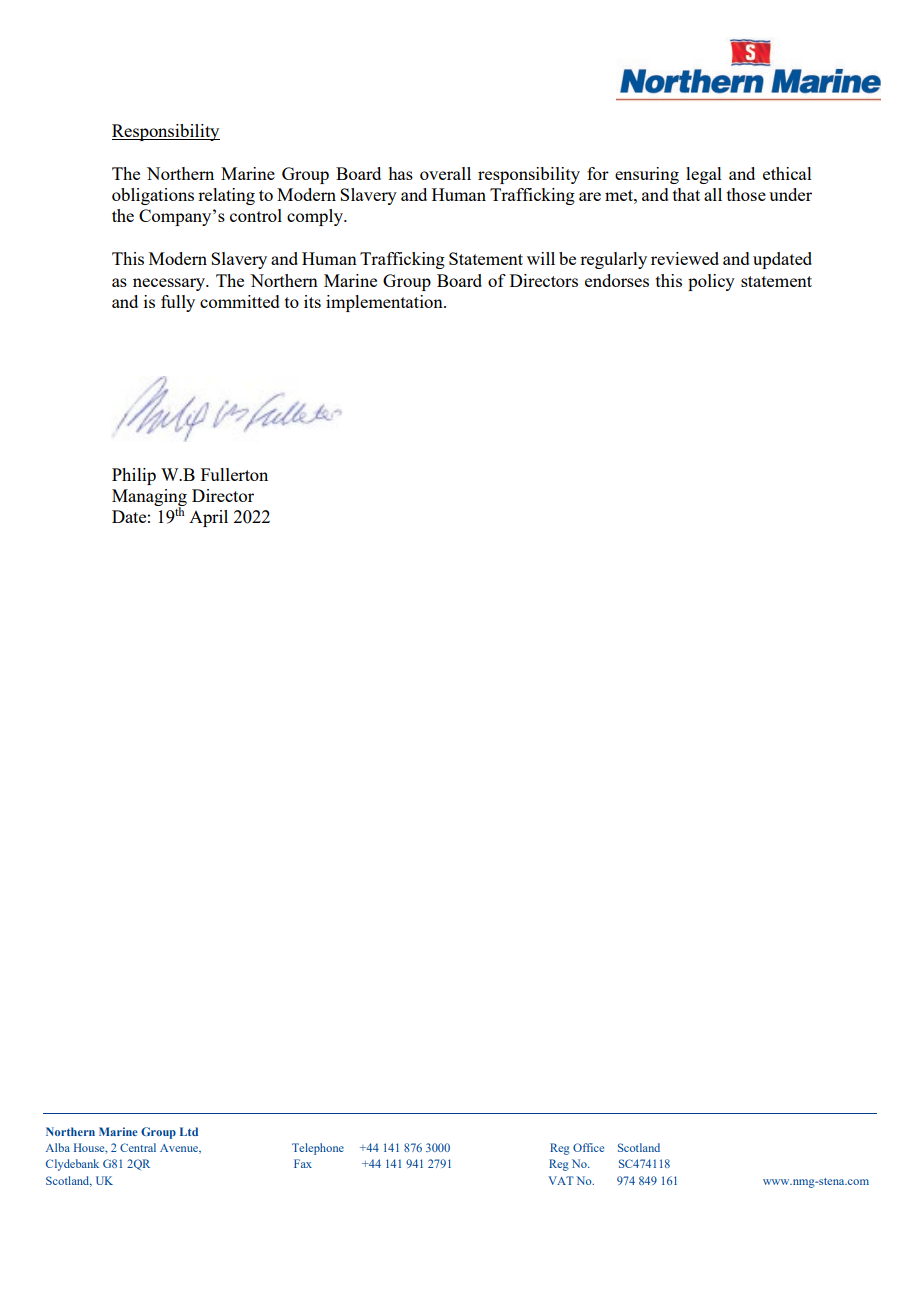  Describe the element at coordinates (686, 194) in the screenshot. I see `that` at that location.
